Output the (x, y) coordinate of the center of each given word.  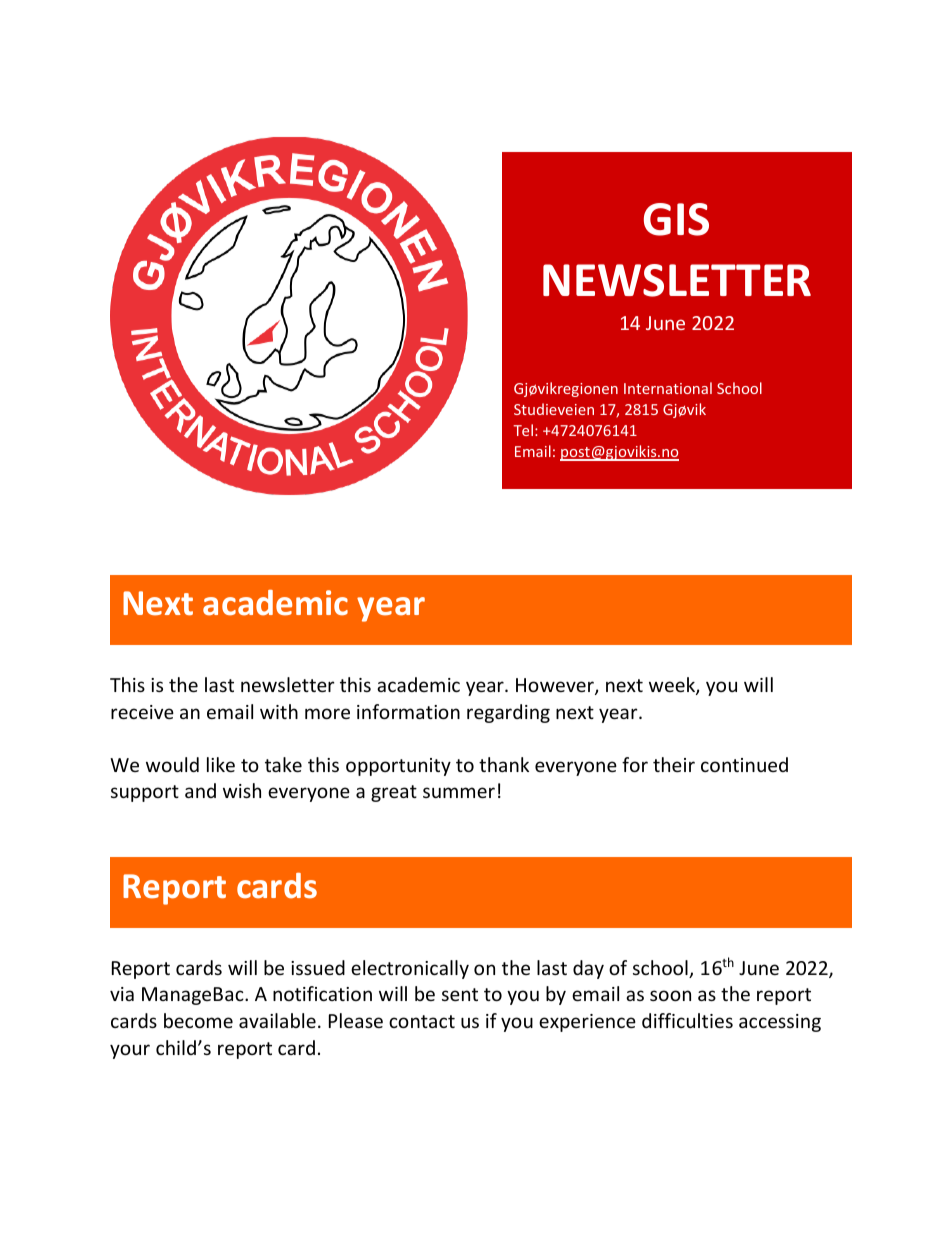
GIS (676, 219)
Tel (523, 430)
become (198, 1020)
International (668, 388)
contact (422, 1021)
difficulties (687, 1020)
